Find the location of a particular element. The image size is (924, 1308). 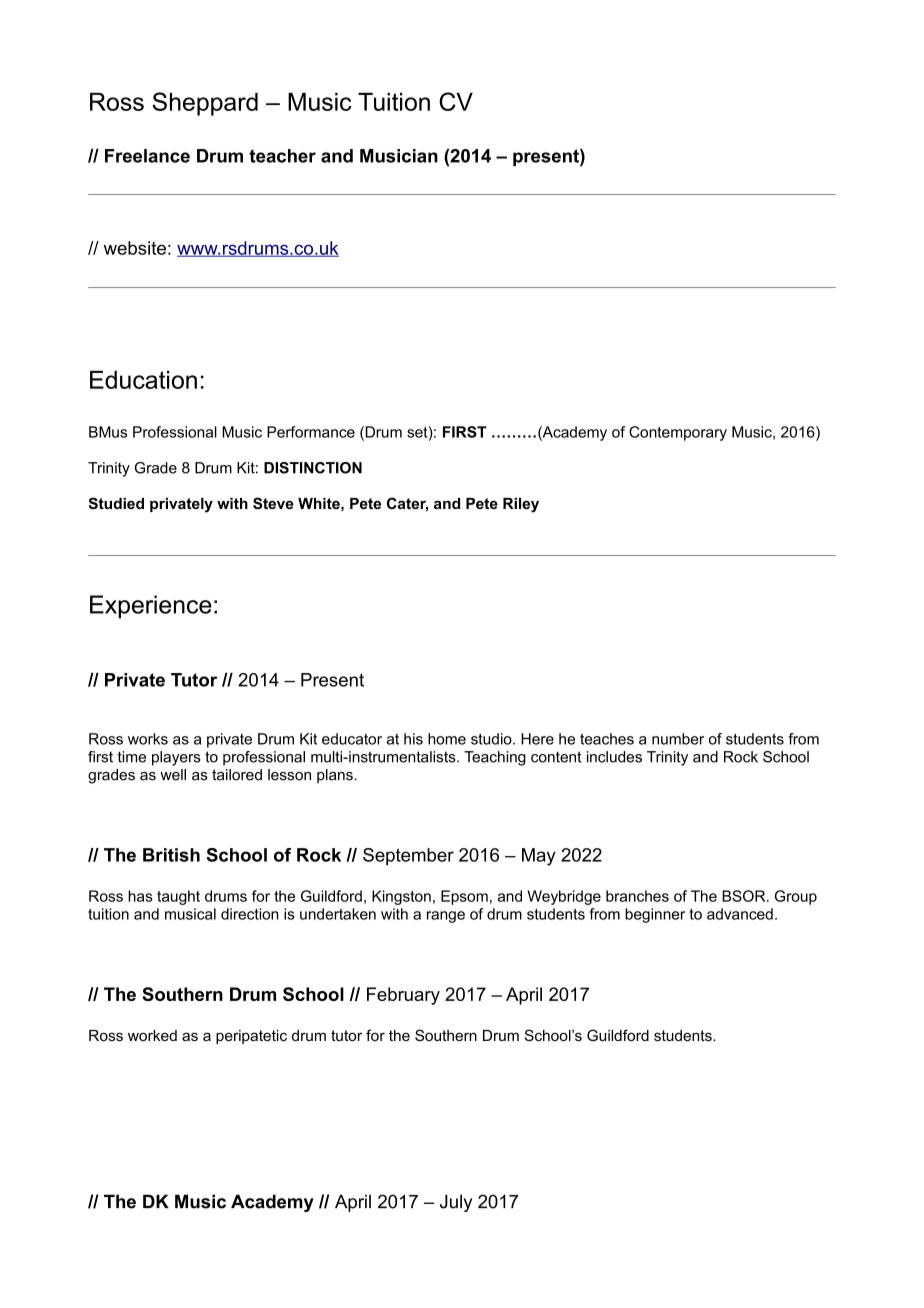

July is located at coordinates (456, 1203).
